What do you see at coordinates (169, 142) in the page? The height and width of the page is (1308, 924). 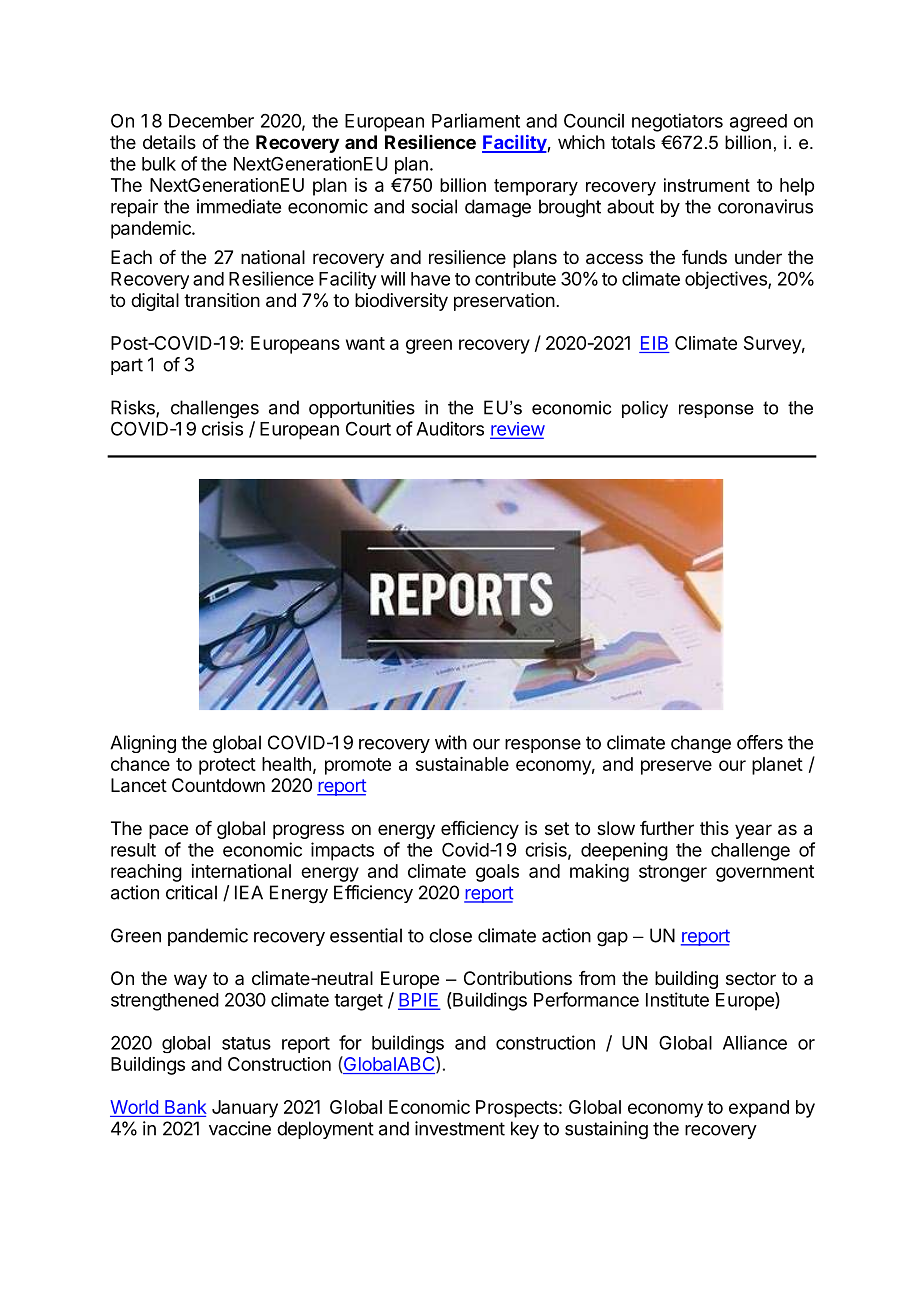 I see `details` at bounding box center [169, 142].
